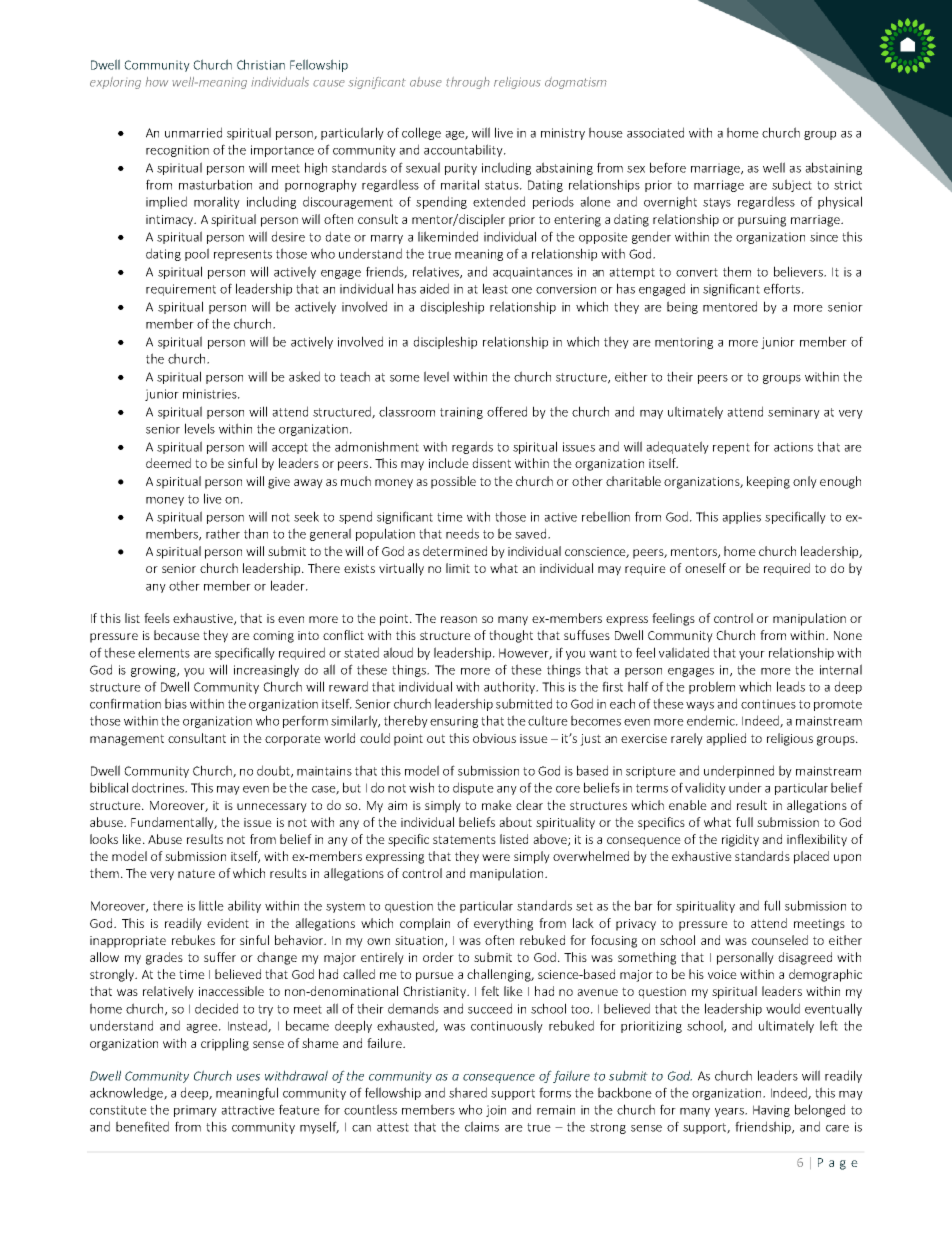 The width and height of the image is (952, 1233). What do you see at coordinates (472, 447) in the image?
I see `regards` at bounding box center [472, 447].
